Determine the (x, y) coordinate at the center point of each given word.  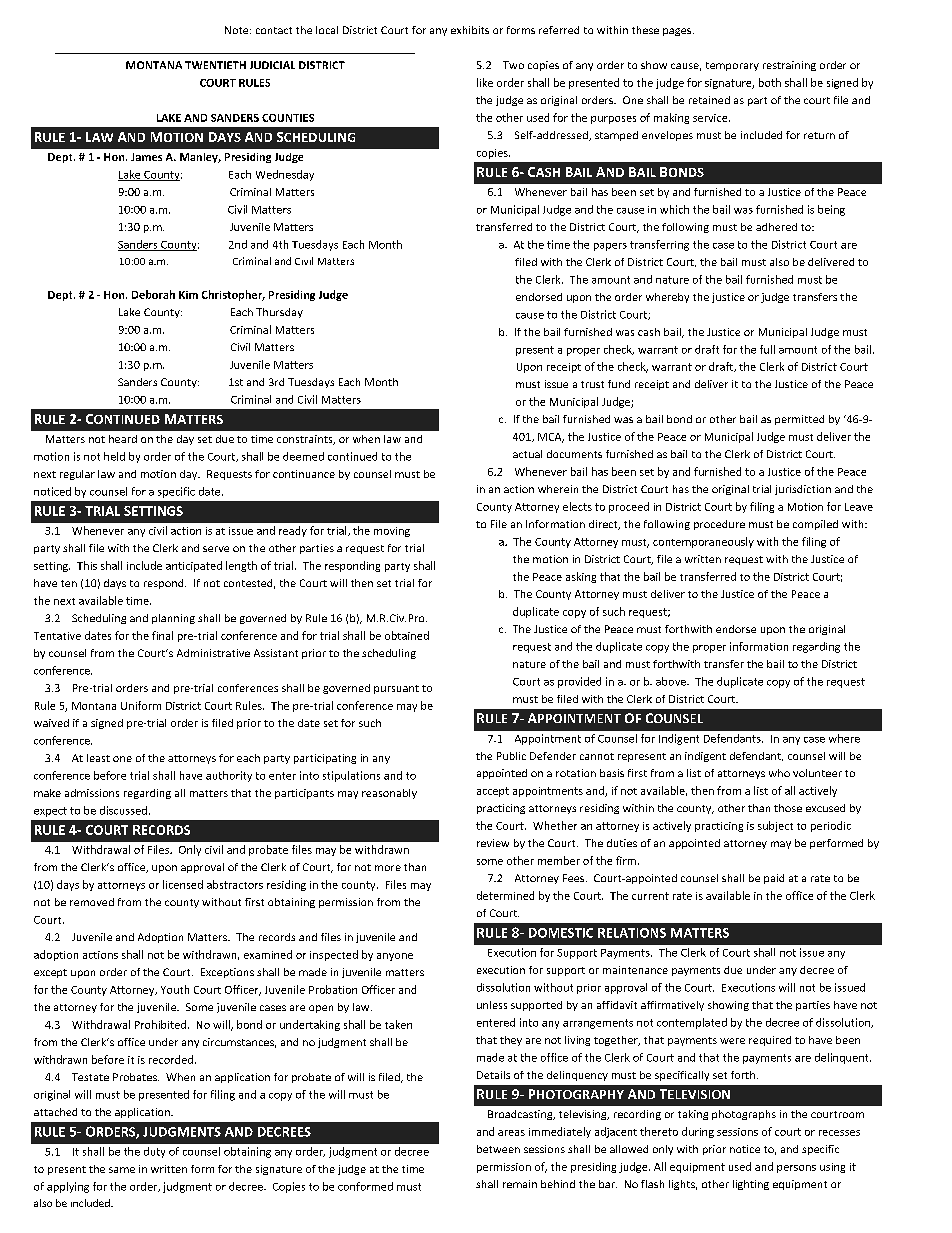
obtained (407, 635)
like (485, 82)
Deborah (153, 294)
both (770, 82)
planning (173, 619)
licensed (183, 884)
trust (592, 384)
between (498, 1149)
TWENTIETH (215, 65)
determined (505, 895)
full (767, 349)
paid (774, 879)
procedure (719, 525)
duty (154, 1152)
